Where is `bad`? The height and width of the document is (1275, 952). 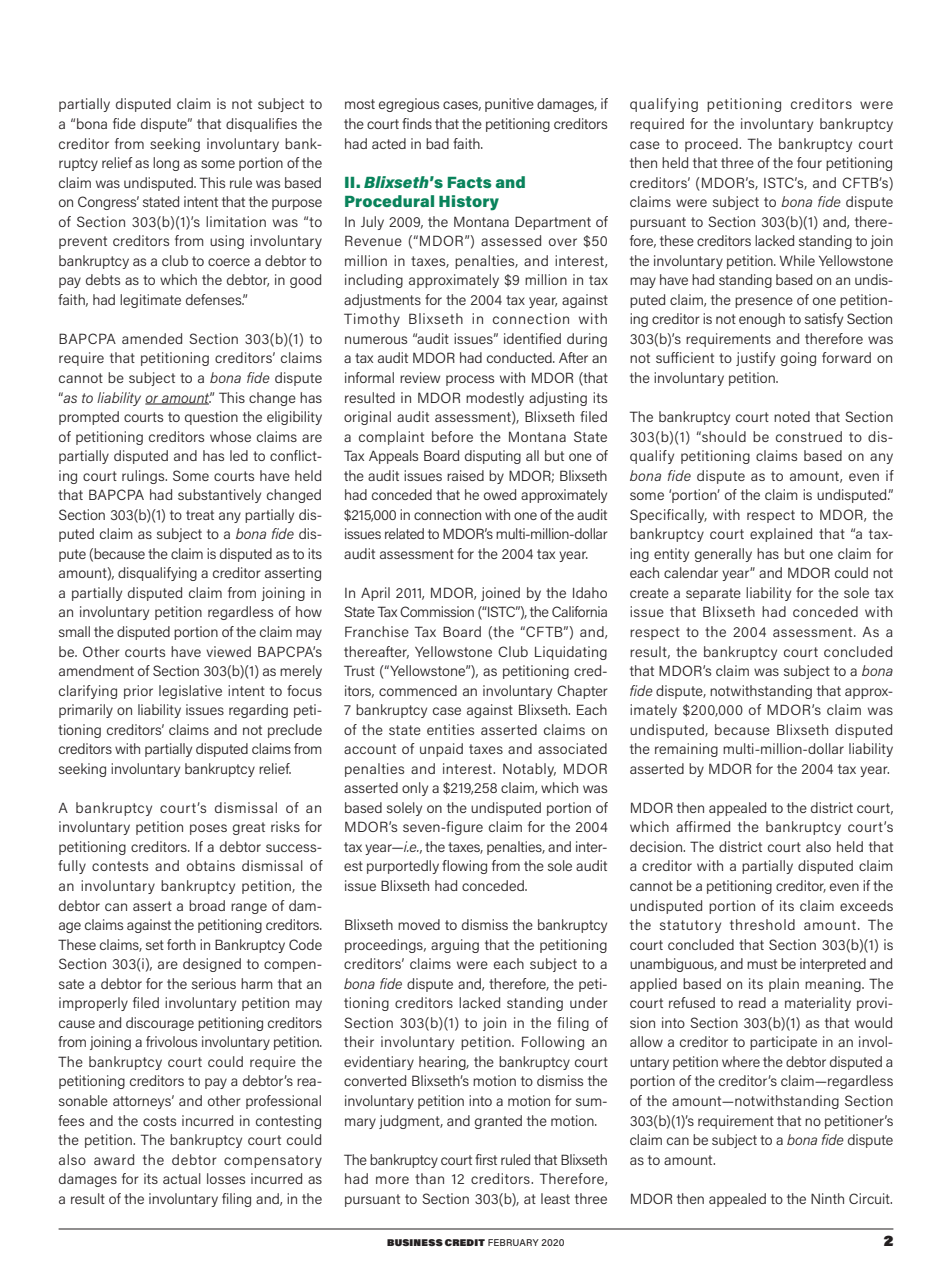
bad is located at coordinates (437, 143).
